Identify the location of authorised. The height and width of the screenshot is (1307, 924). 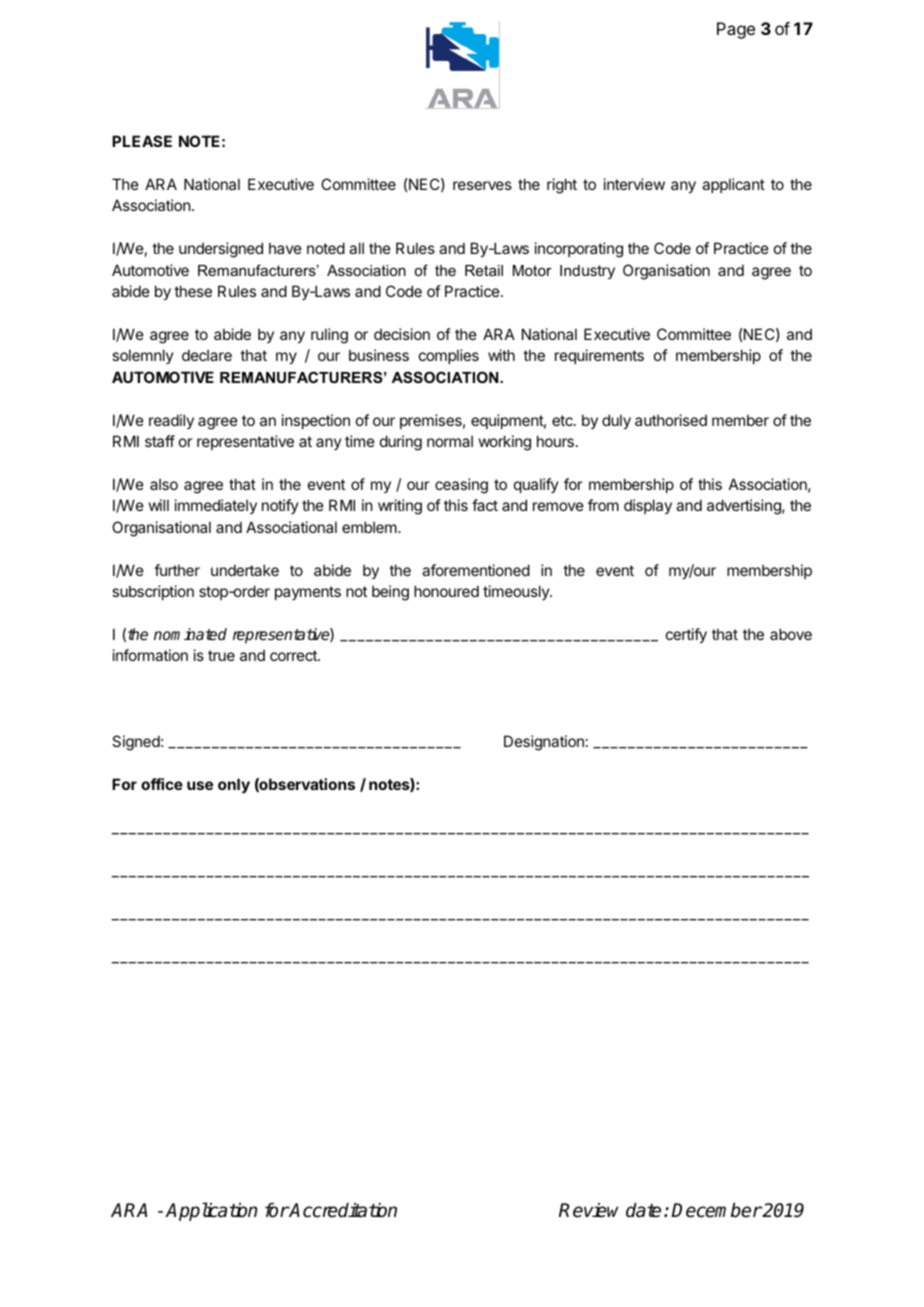
(671, 420).
